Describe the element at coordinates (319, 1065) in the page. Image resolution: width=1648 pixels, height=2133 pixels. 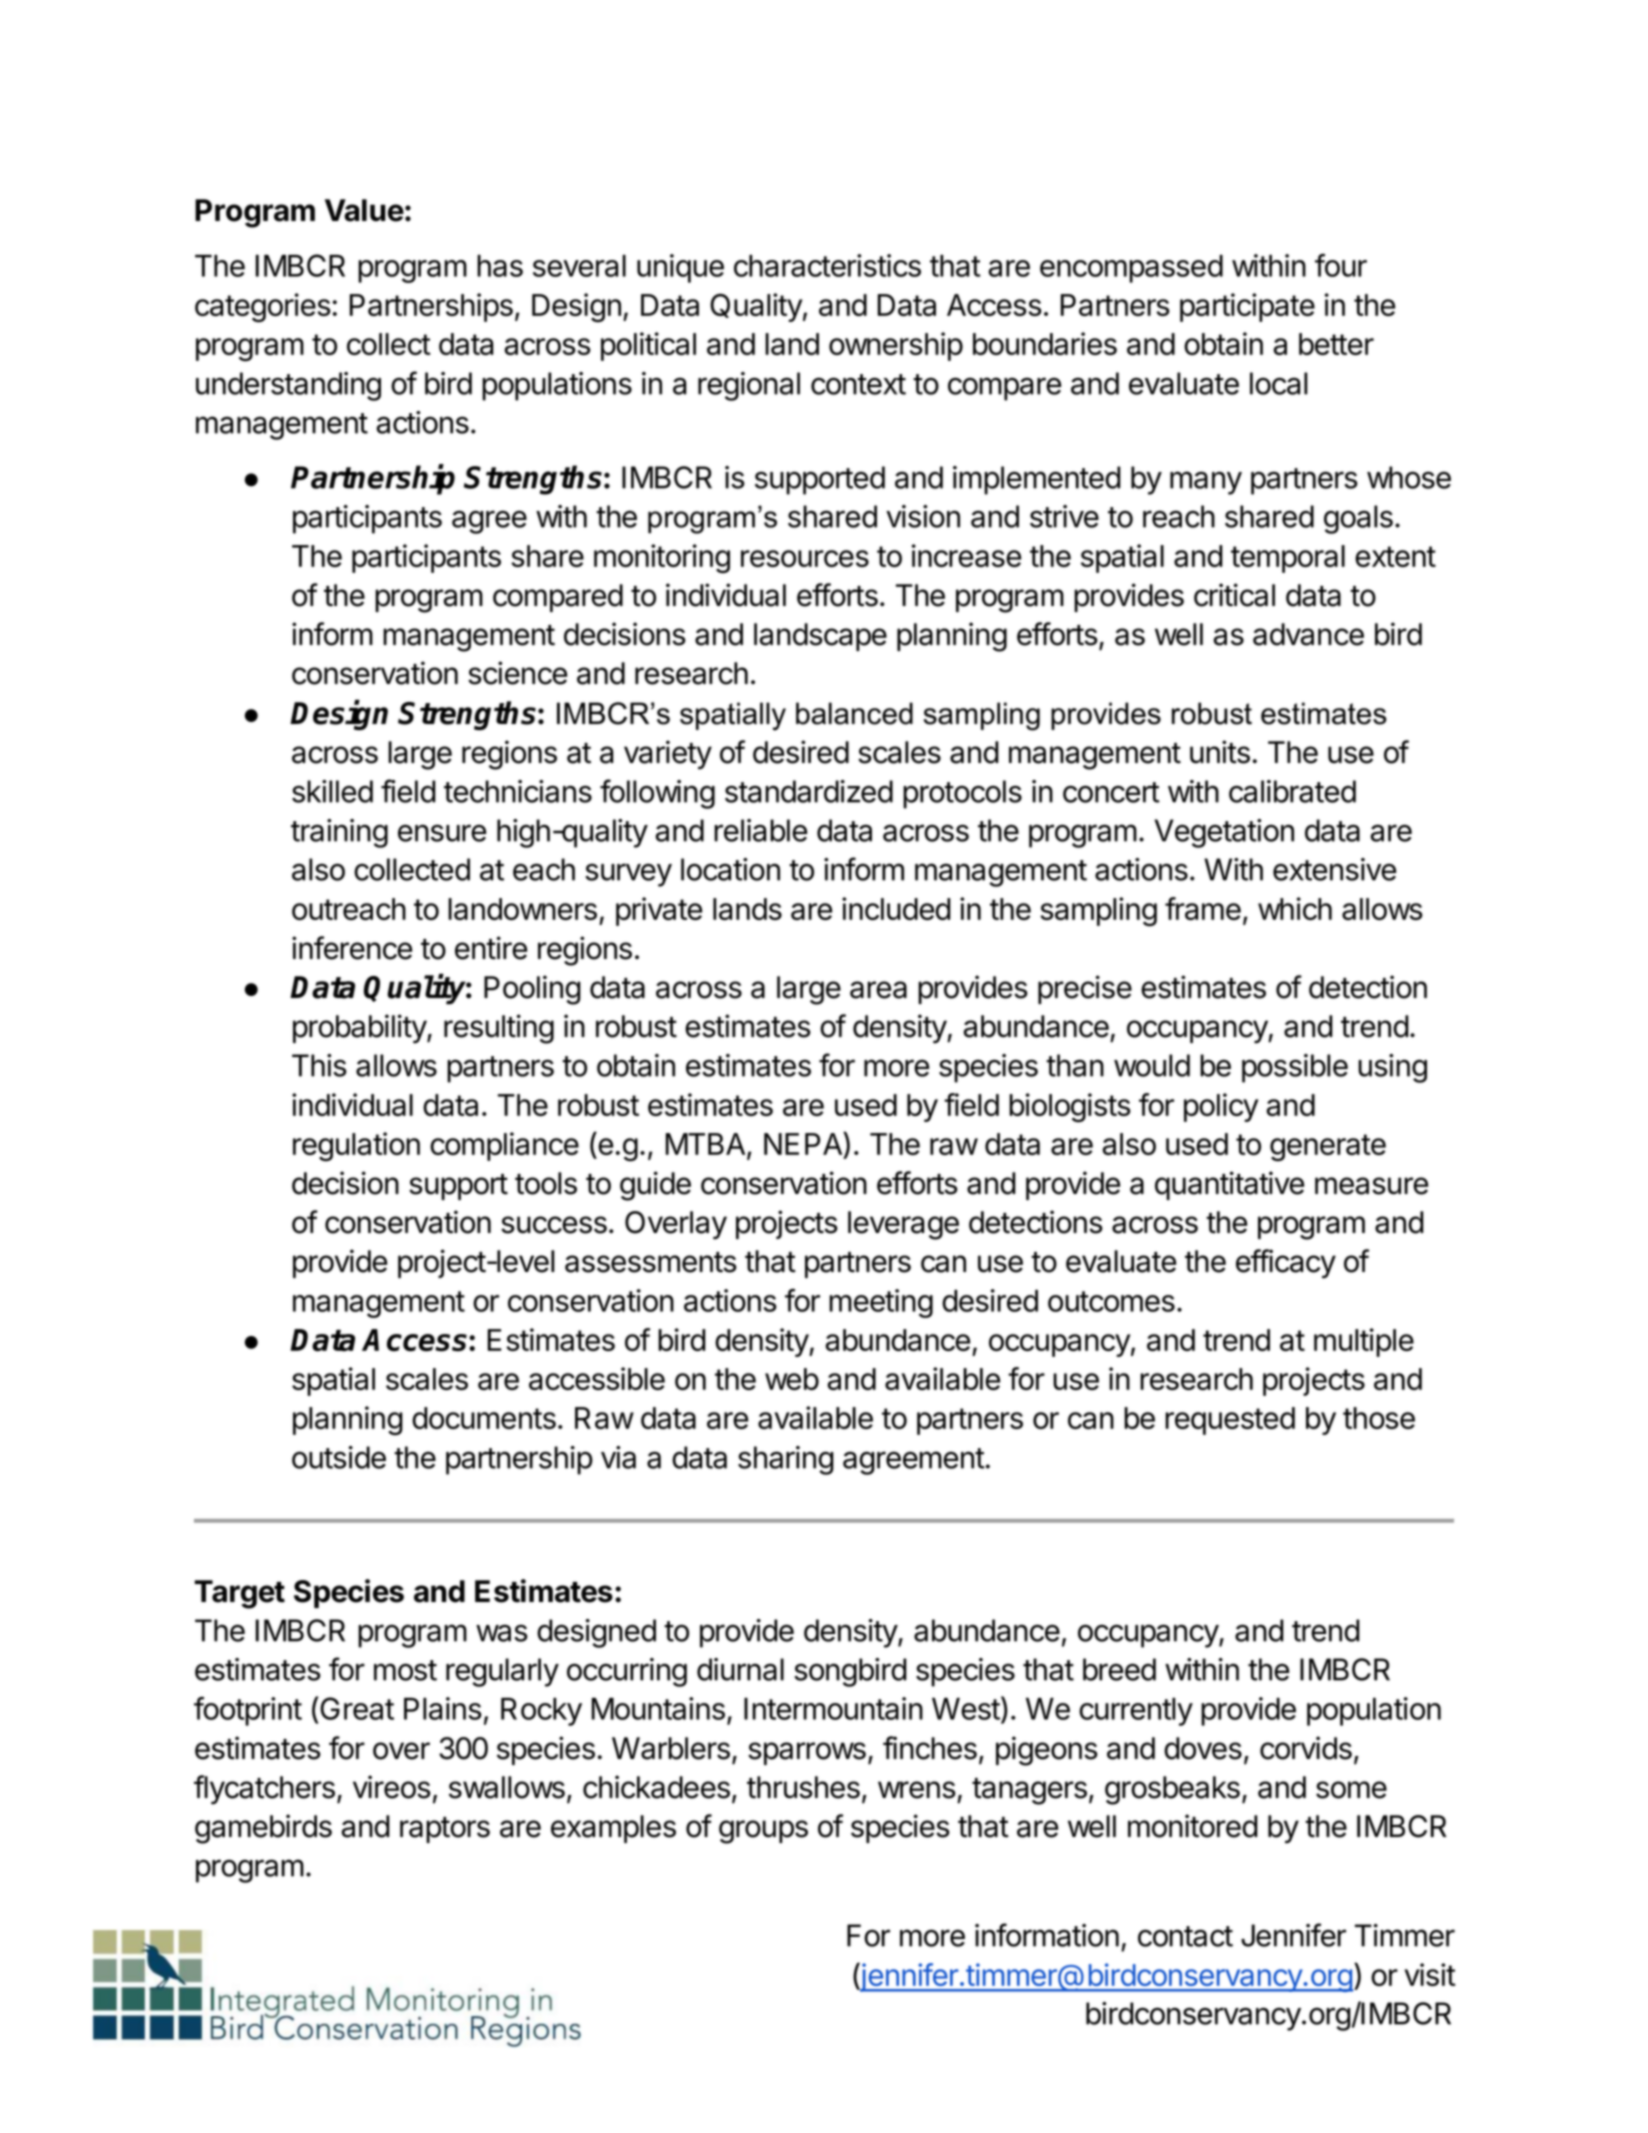
I see `This` at that location.
